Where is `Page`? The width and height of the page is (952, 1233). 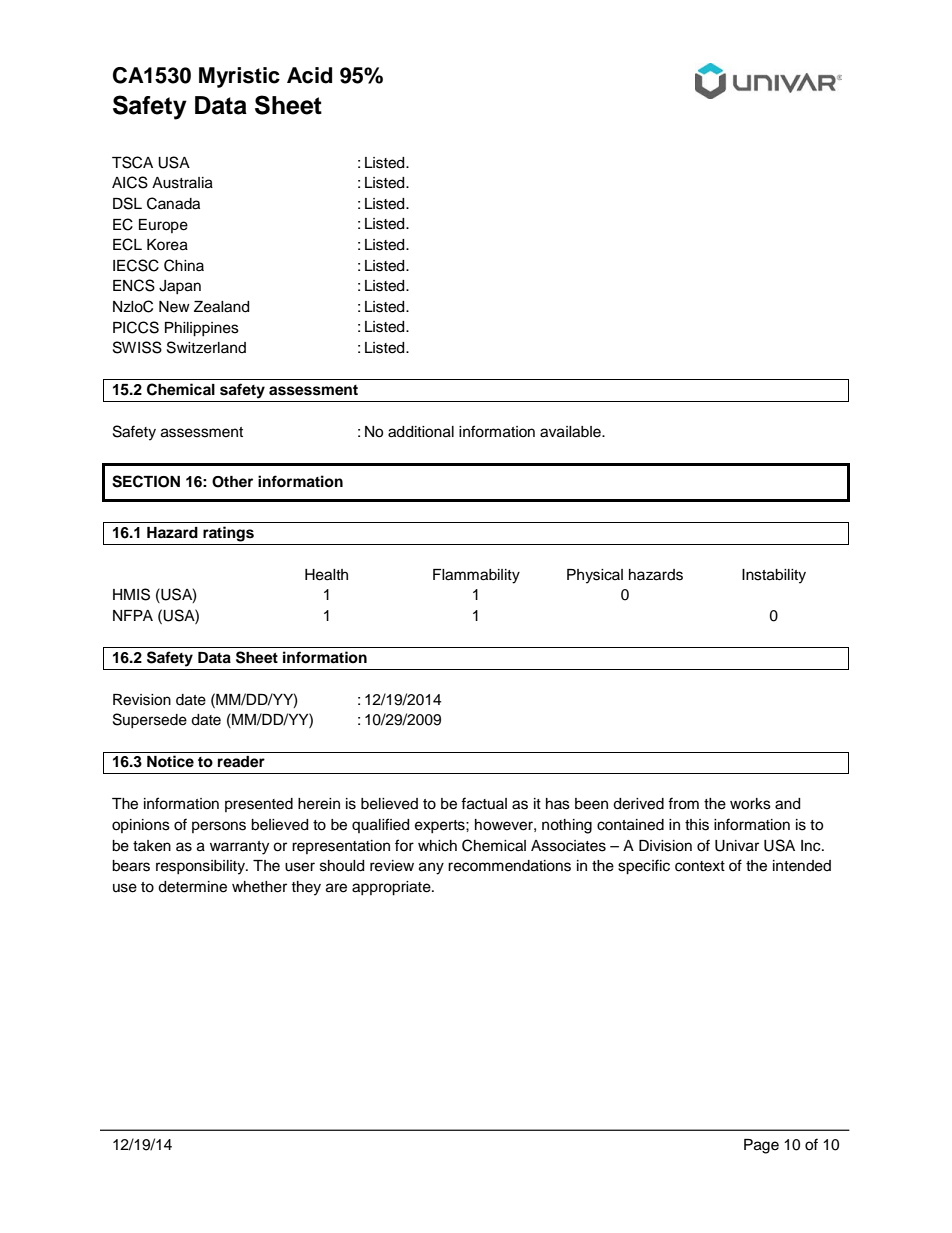
Page is located at coordinates (761, 1146).
